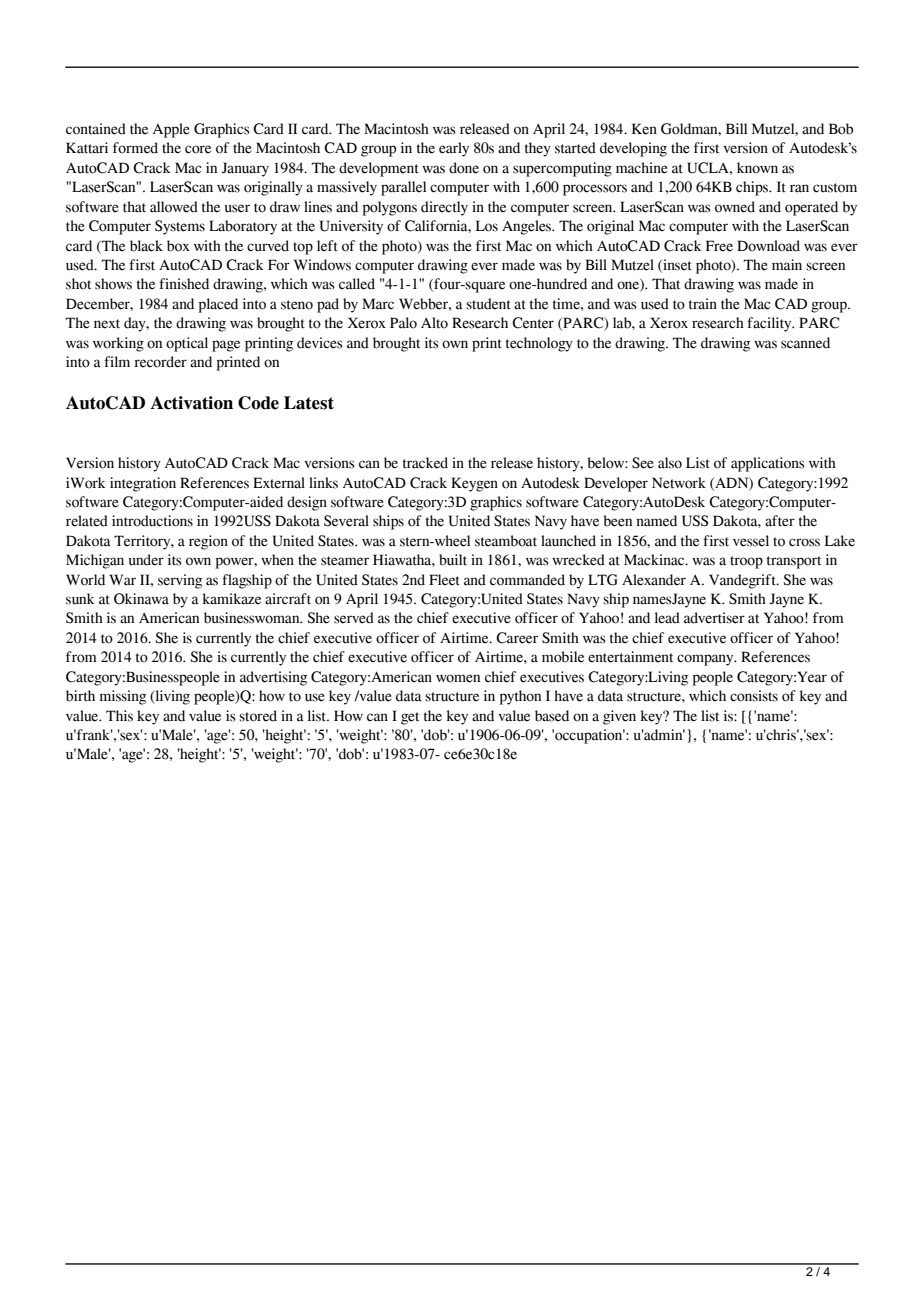 The image size is (924, 1308). I want to click on known, so click(757, 168).
